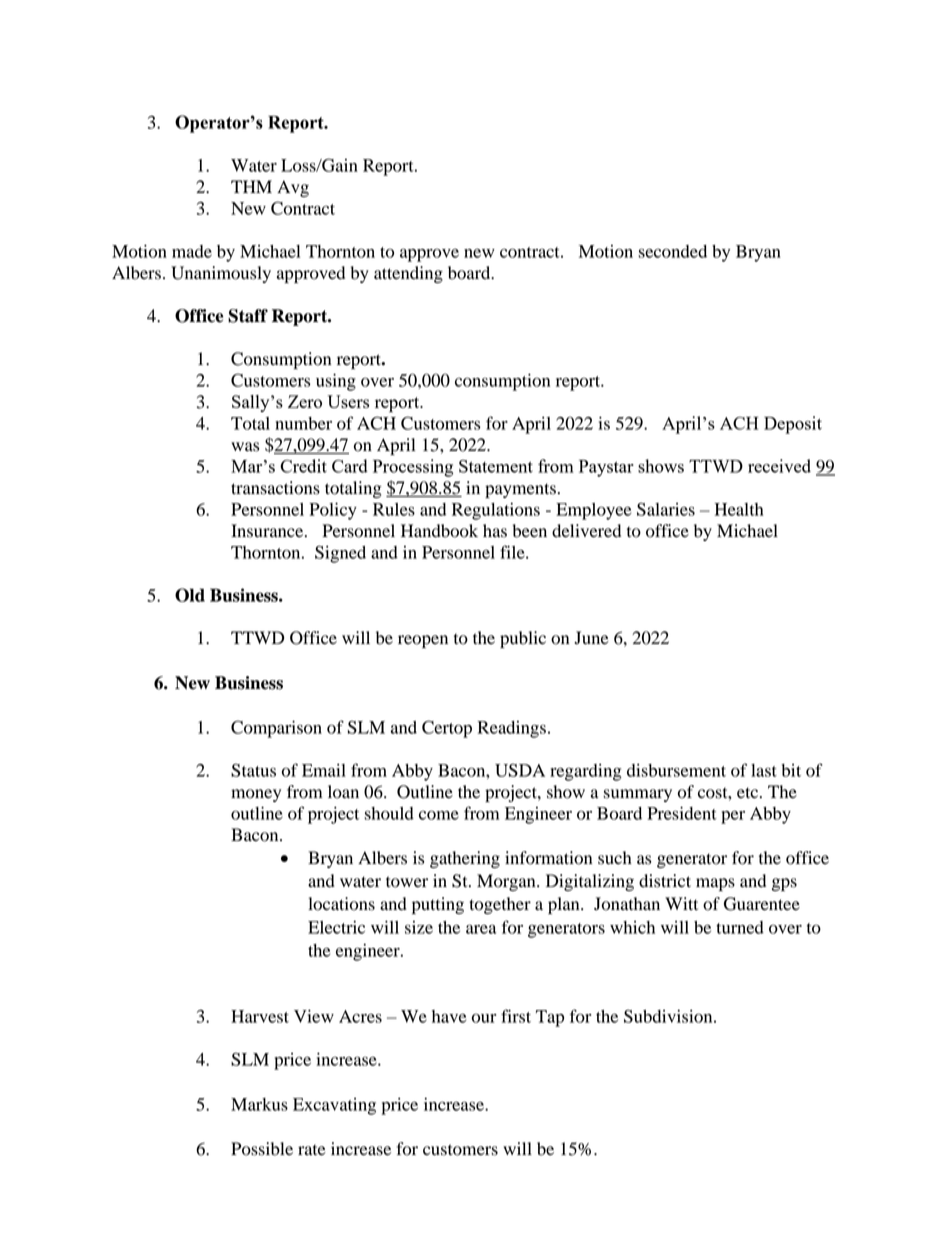 Image resolution: width=952 pixels, height=1233 pixels. Describe the element at coordinates (672, 251) in the screenshot. I see `seconded` at that location.
